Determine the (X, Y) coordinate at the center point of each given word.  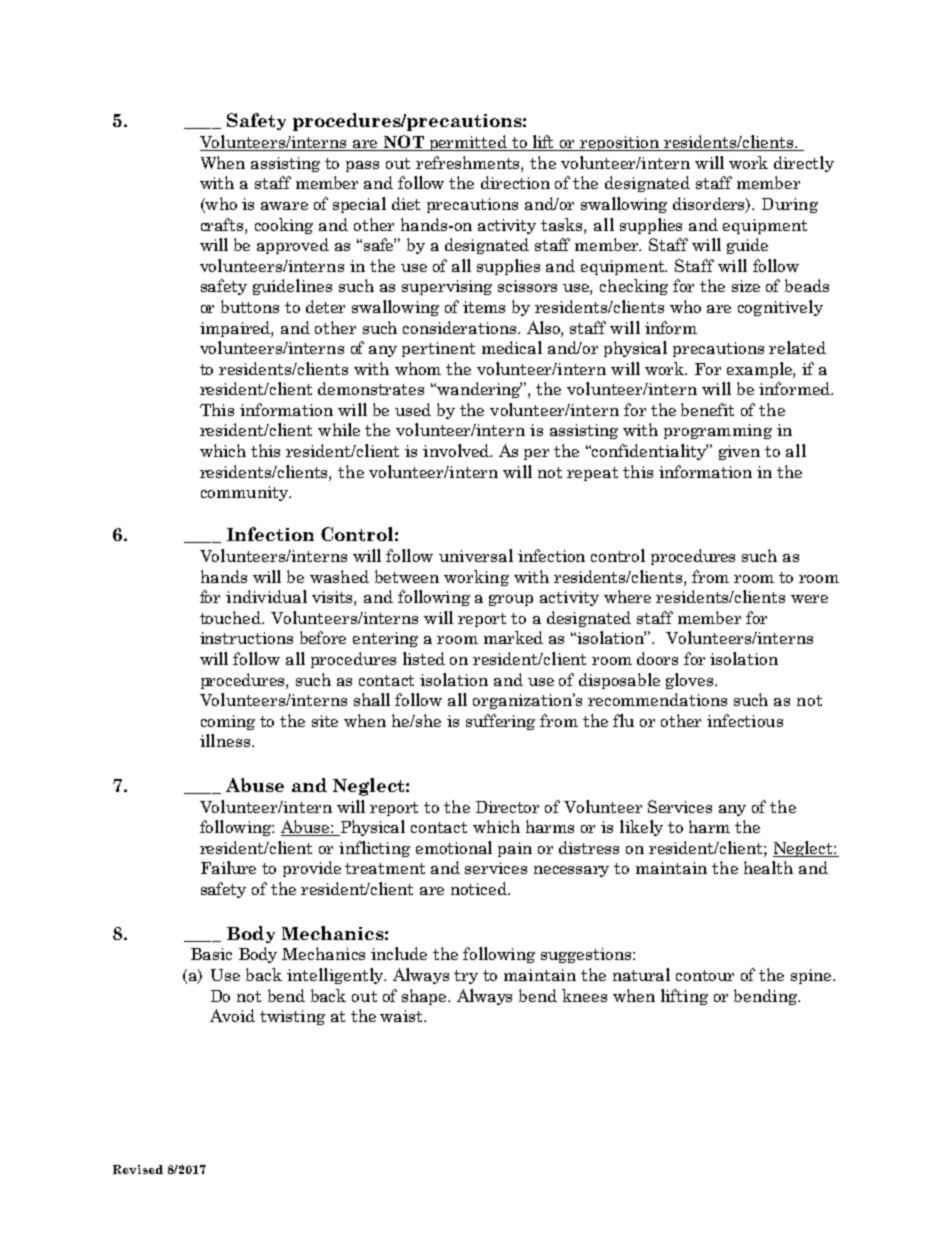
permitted (468, 143)
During (790, 205)
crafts (223, 224)
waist (402, 1016)
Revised (138, 1169)
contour (705, 975)
